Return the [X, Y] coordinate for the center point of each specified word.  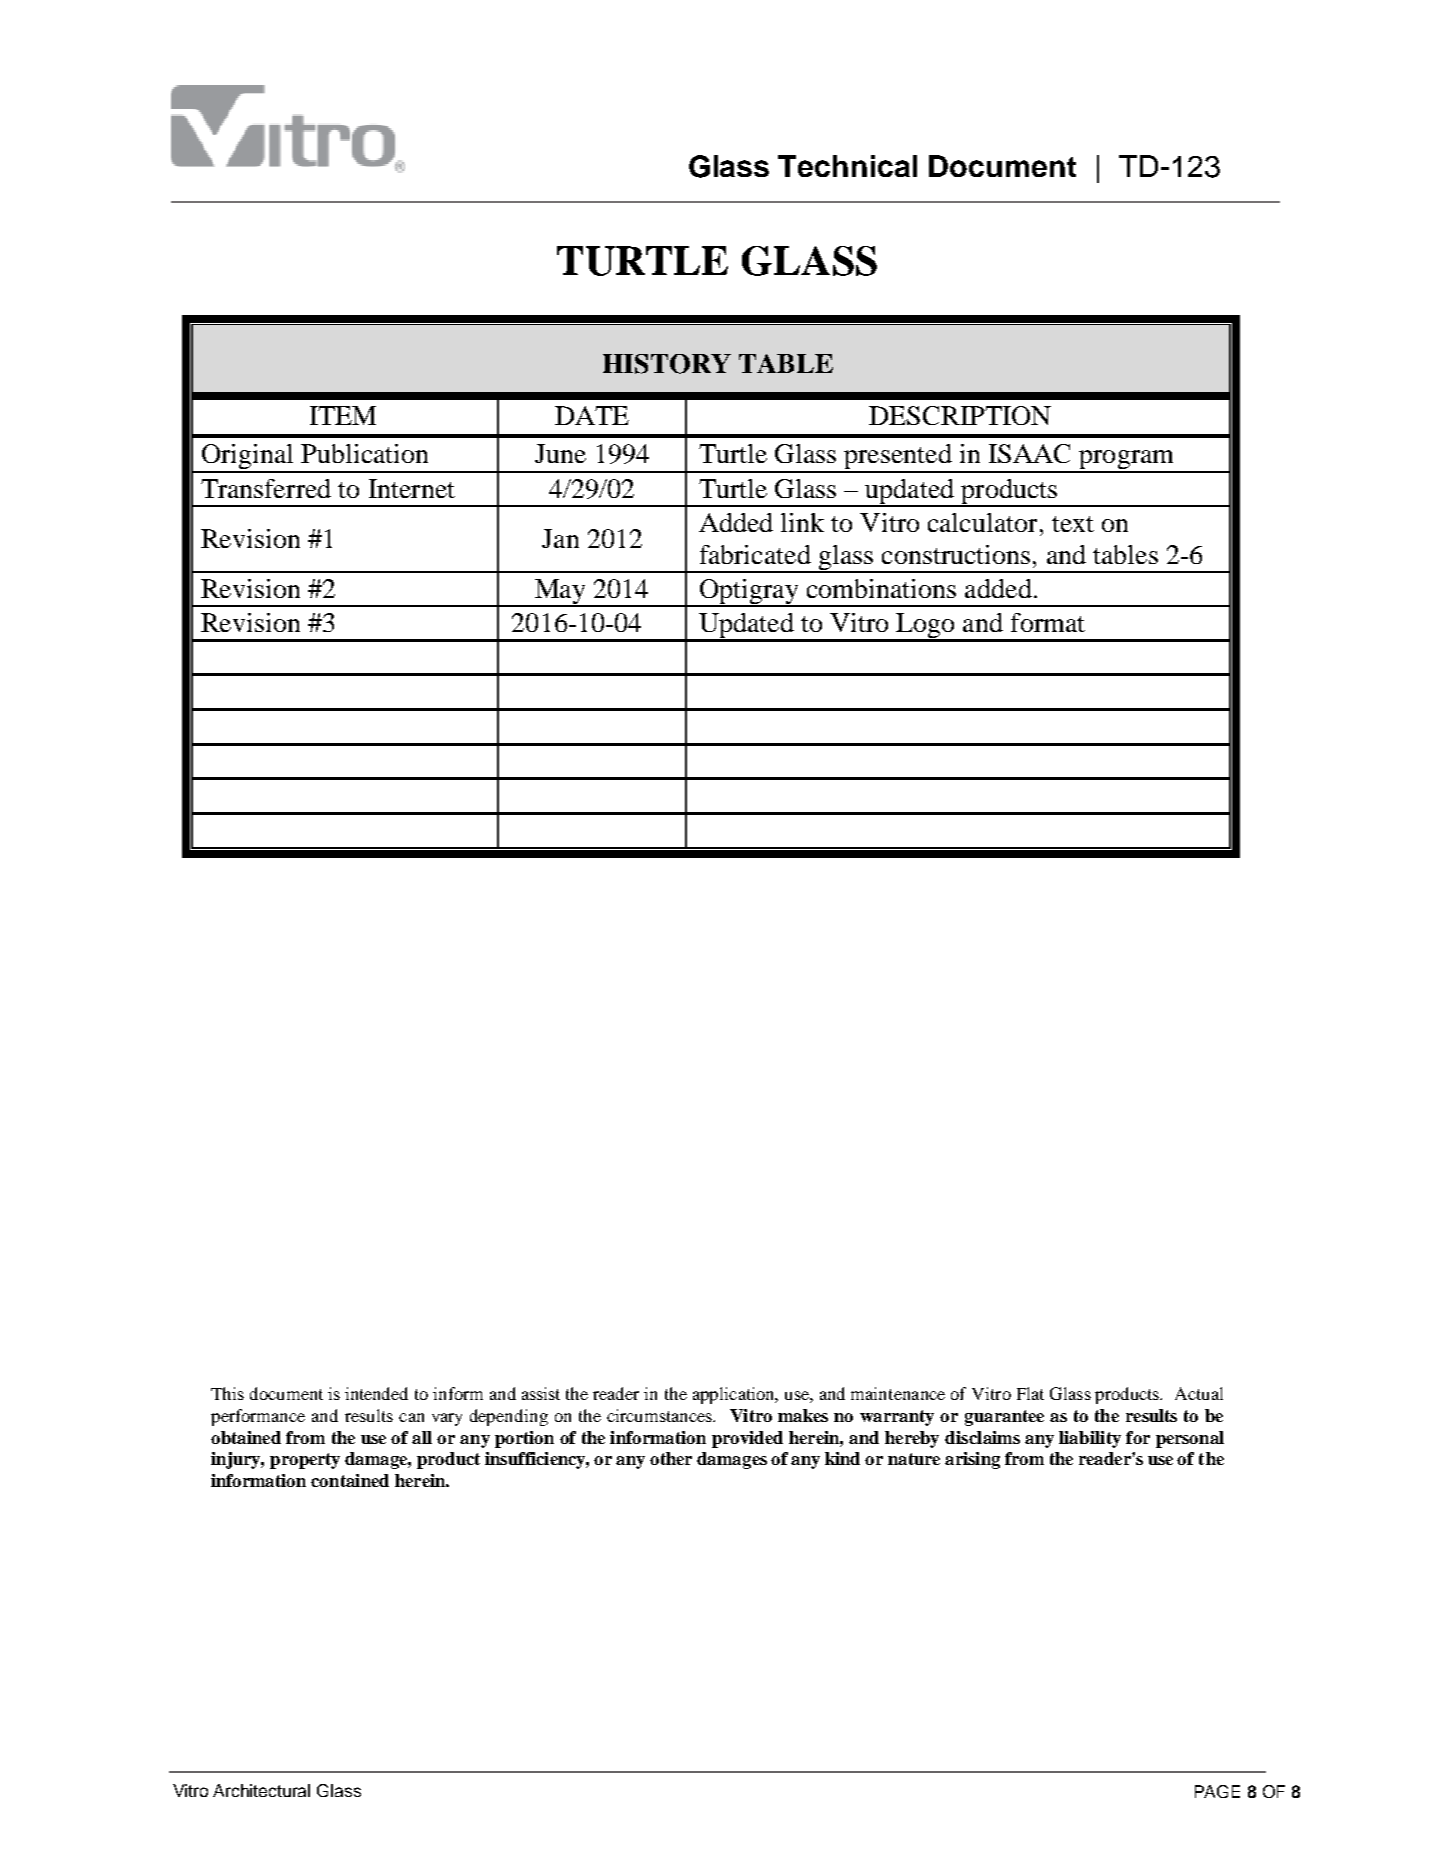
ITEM [343, 415]
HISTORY [667, 364]
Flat [1030, 1393]
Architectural [261, 1790]
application [735, 1395]
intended [376, 1393]
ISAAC [1029, 453]
